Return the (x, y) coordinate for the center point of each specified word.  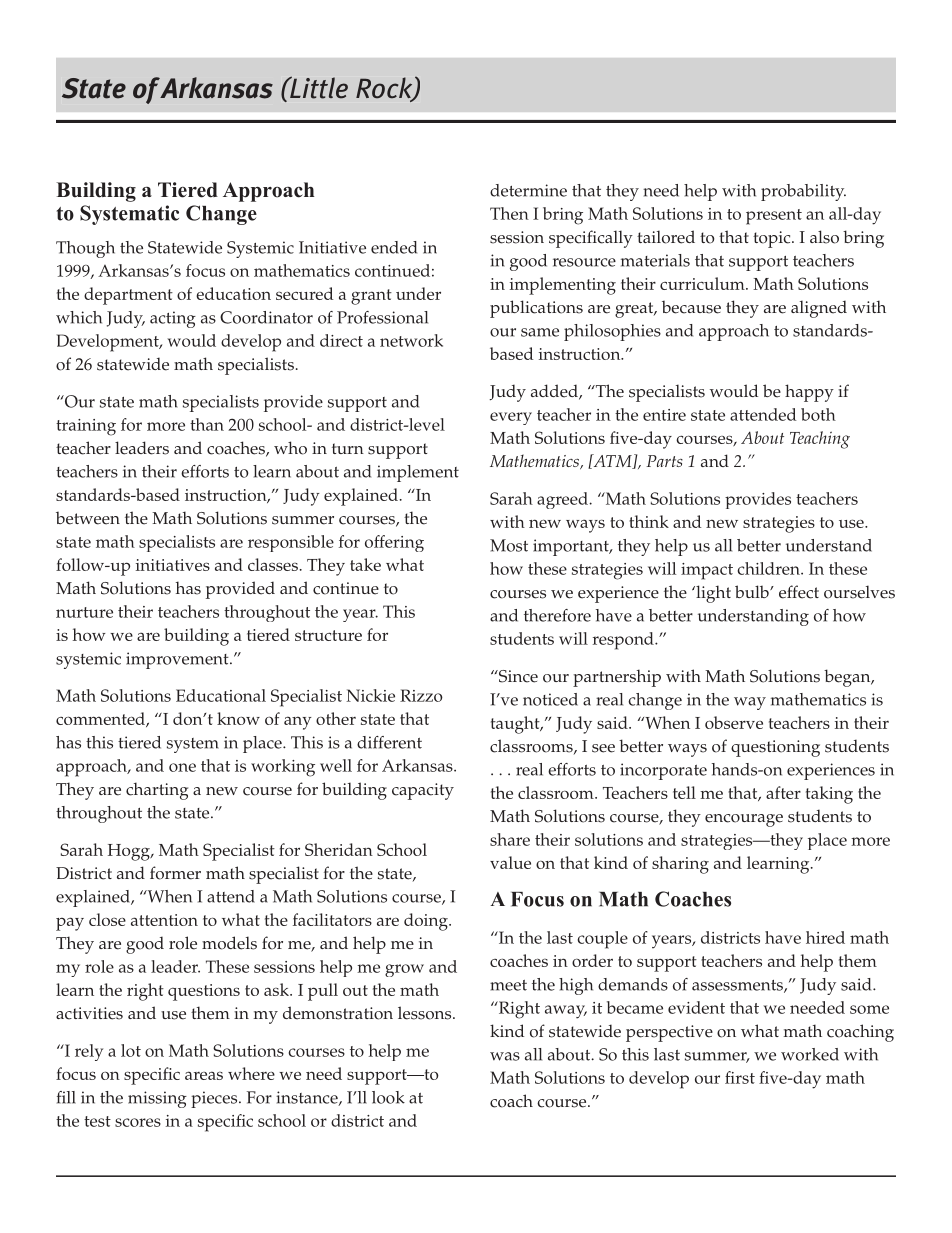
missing (157, 1099)
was (505, 1056)
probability (803, 192)
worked (810, 1054)
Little (318, 87)
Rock (385, 89)
